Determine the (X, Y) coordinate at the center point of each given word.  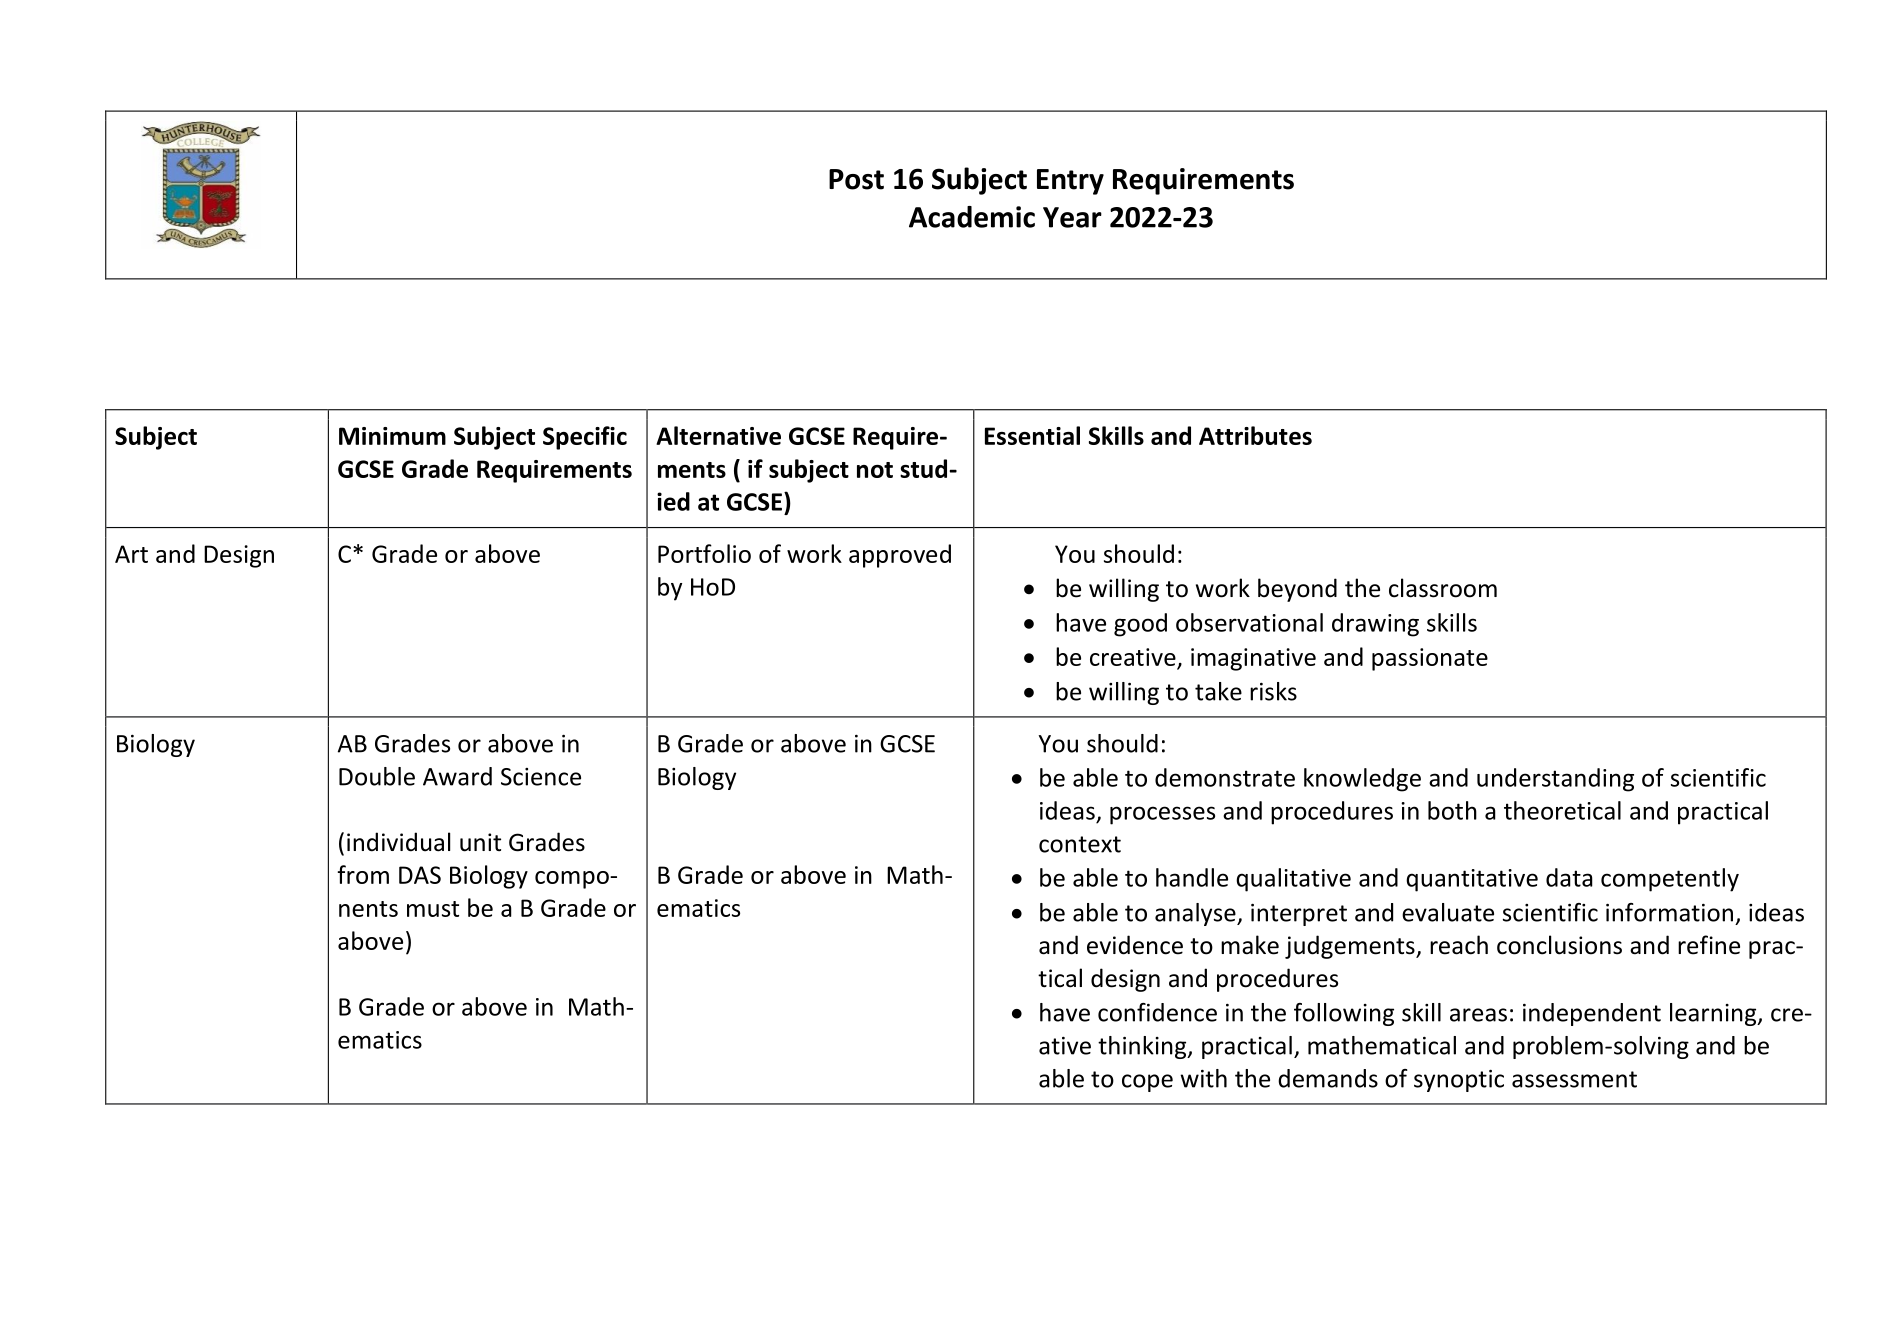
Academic (972, 217)
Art (131, 554)
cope (1147, 1083)
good (1140, 625)
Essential (1032, 435)
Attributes (1255, 435)
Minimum (392, 436)
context (1080, 844)
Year (1072, 217)
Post (856, 179)
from (363, 874)
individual (398, 842)
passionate (1430, 659)
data (1569, 877)
